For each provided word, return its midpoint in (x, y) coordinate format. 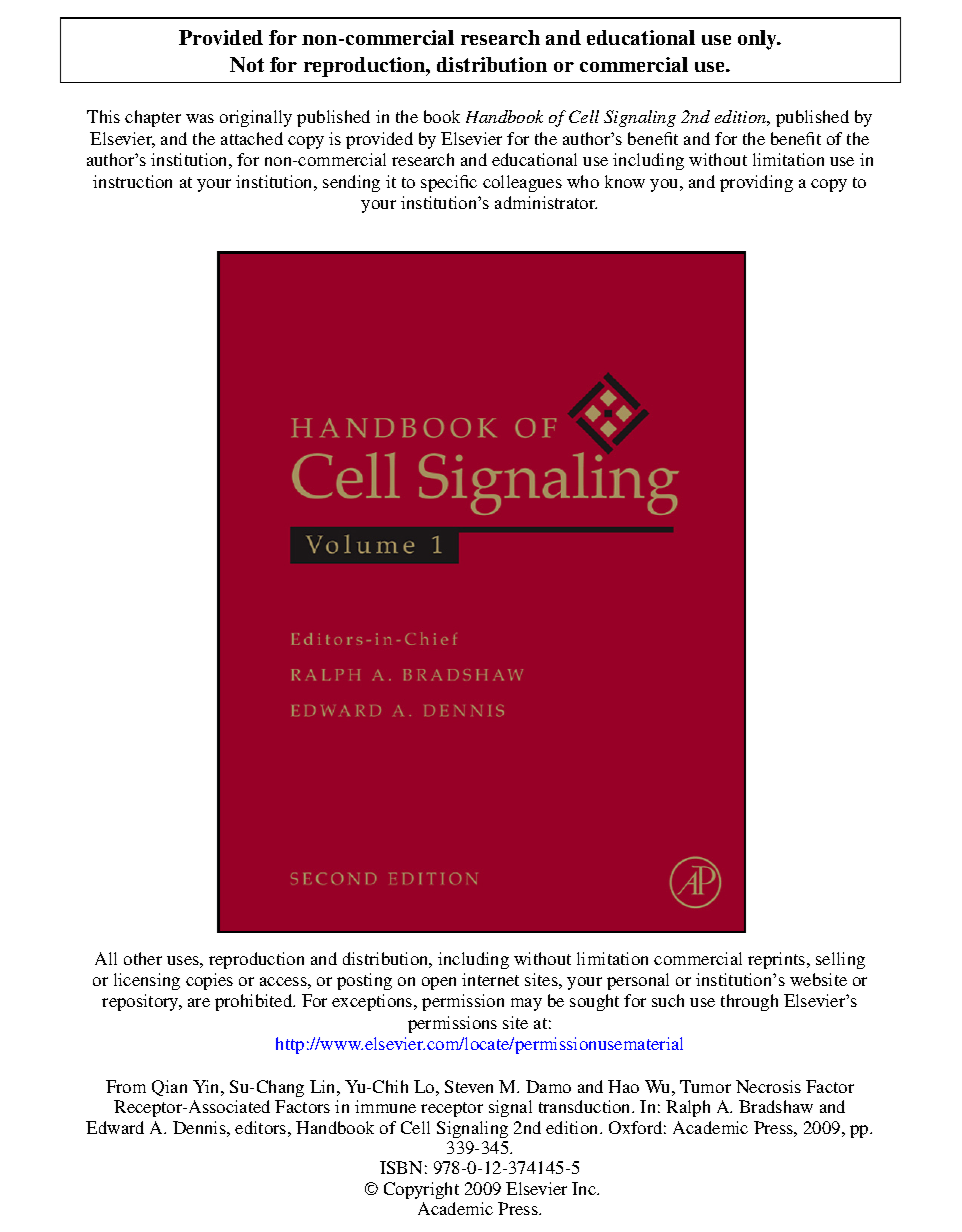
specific (449, 183)
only (759, 40)
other (143, 958)
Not (247, 64)
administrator (546, 202)
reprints (778, 960)
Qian (169, 1088)
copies (209, 981)
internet (490, 979)
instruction (132, 181)
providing (756, 183)
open (439, 983)
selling (840, 960)
